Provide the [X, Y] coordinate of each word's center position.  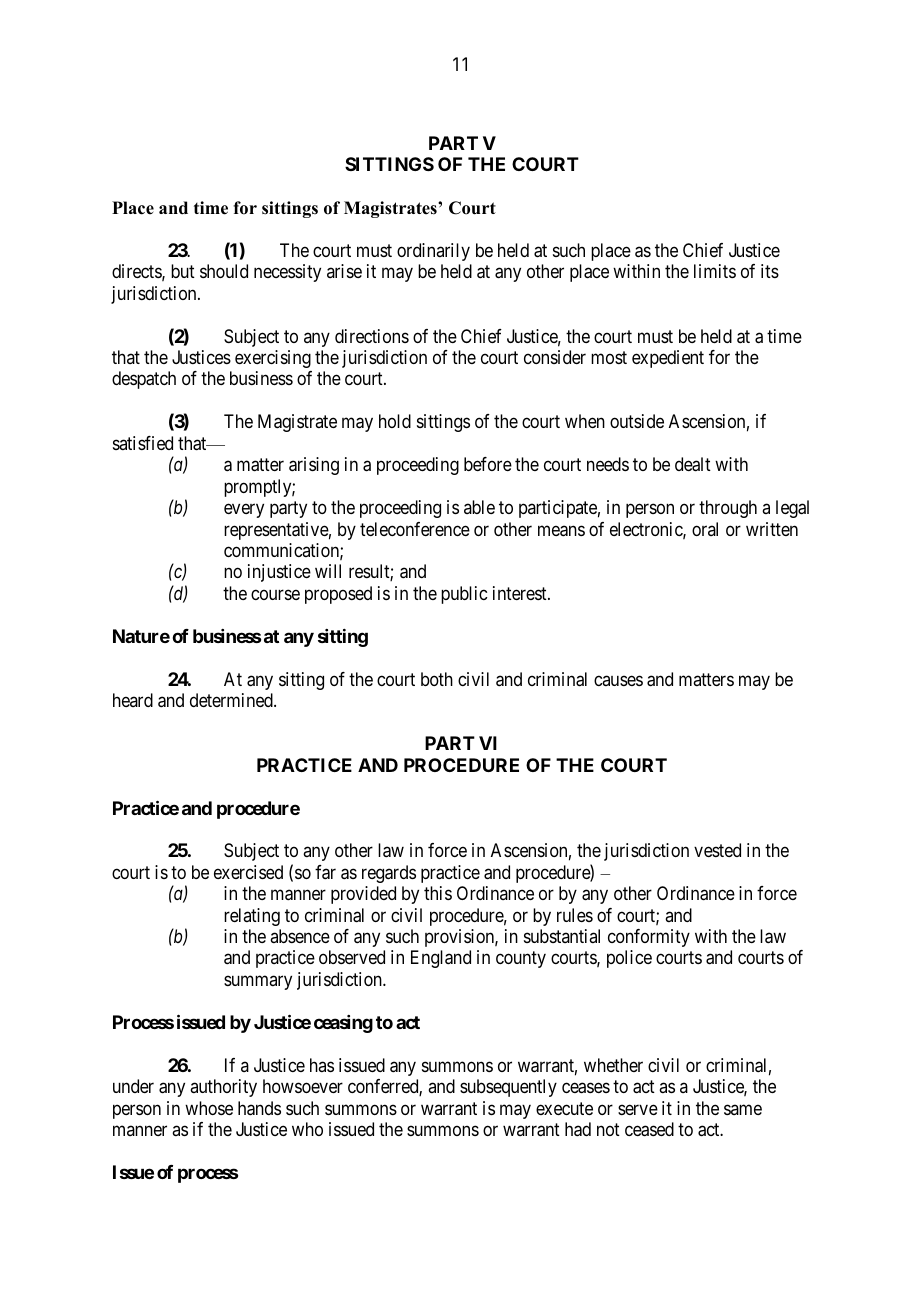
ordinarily [433, 252]
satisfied [143, 443]
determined [232, 700]
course [275, 594]
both [437, 679]
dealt [693, 464]
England [441, 959]
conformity [649, 938]
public [464, 595]
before [488, 464]
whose [209, 1108]
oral [705, 529]
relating [252, 917]
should [224, 271]
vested [717, 850]
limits [715, 271]
